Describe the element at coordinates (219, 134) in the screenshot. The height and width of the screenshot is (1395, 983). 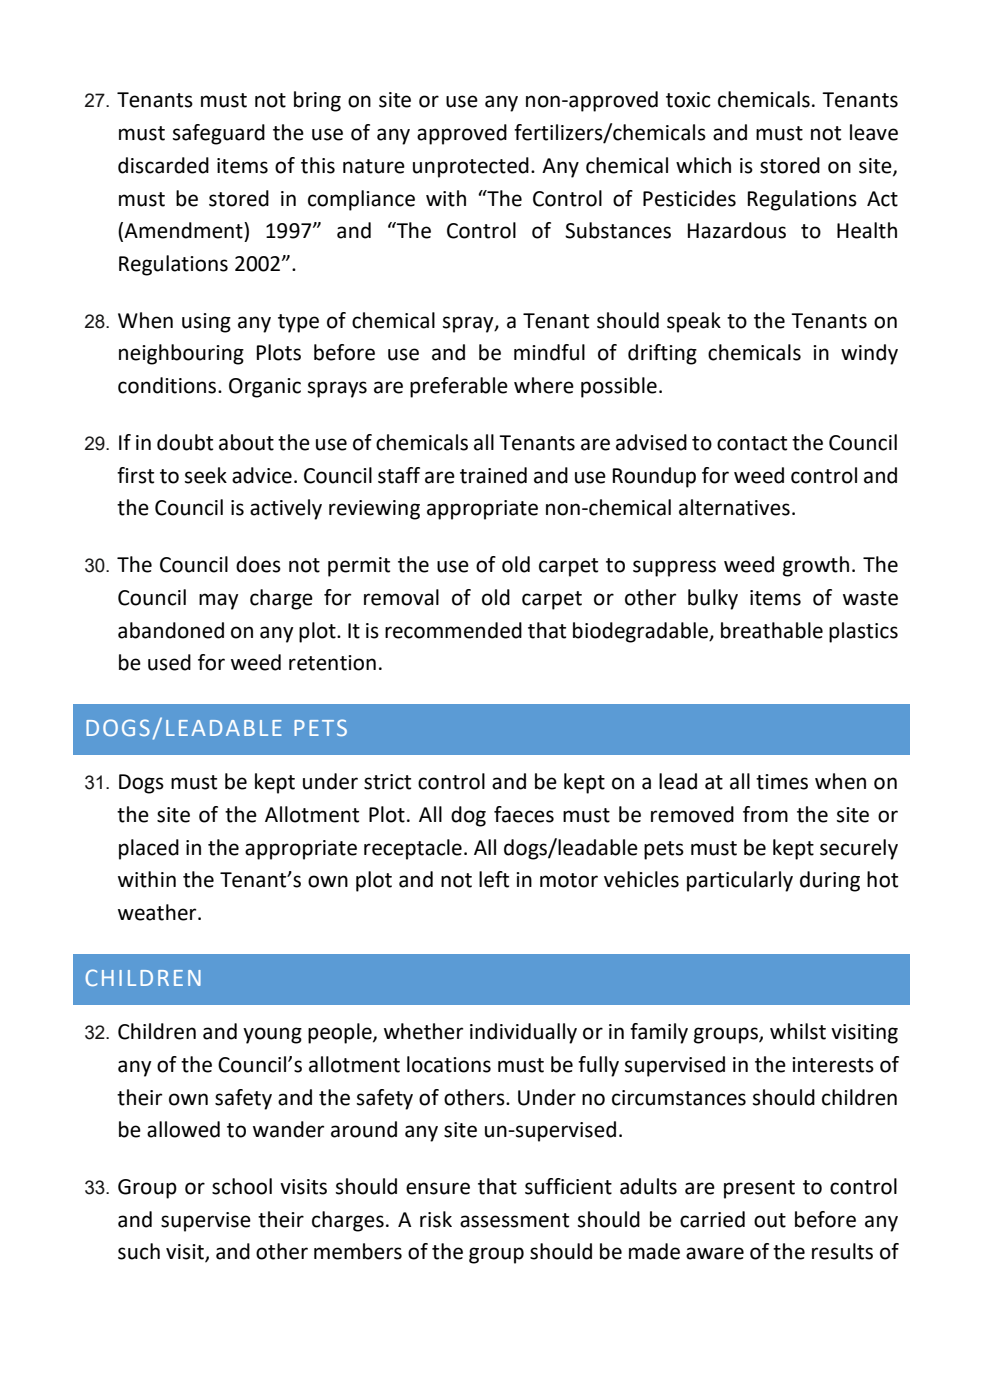
I see `safeguard` at that location.
